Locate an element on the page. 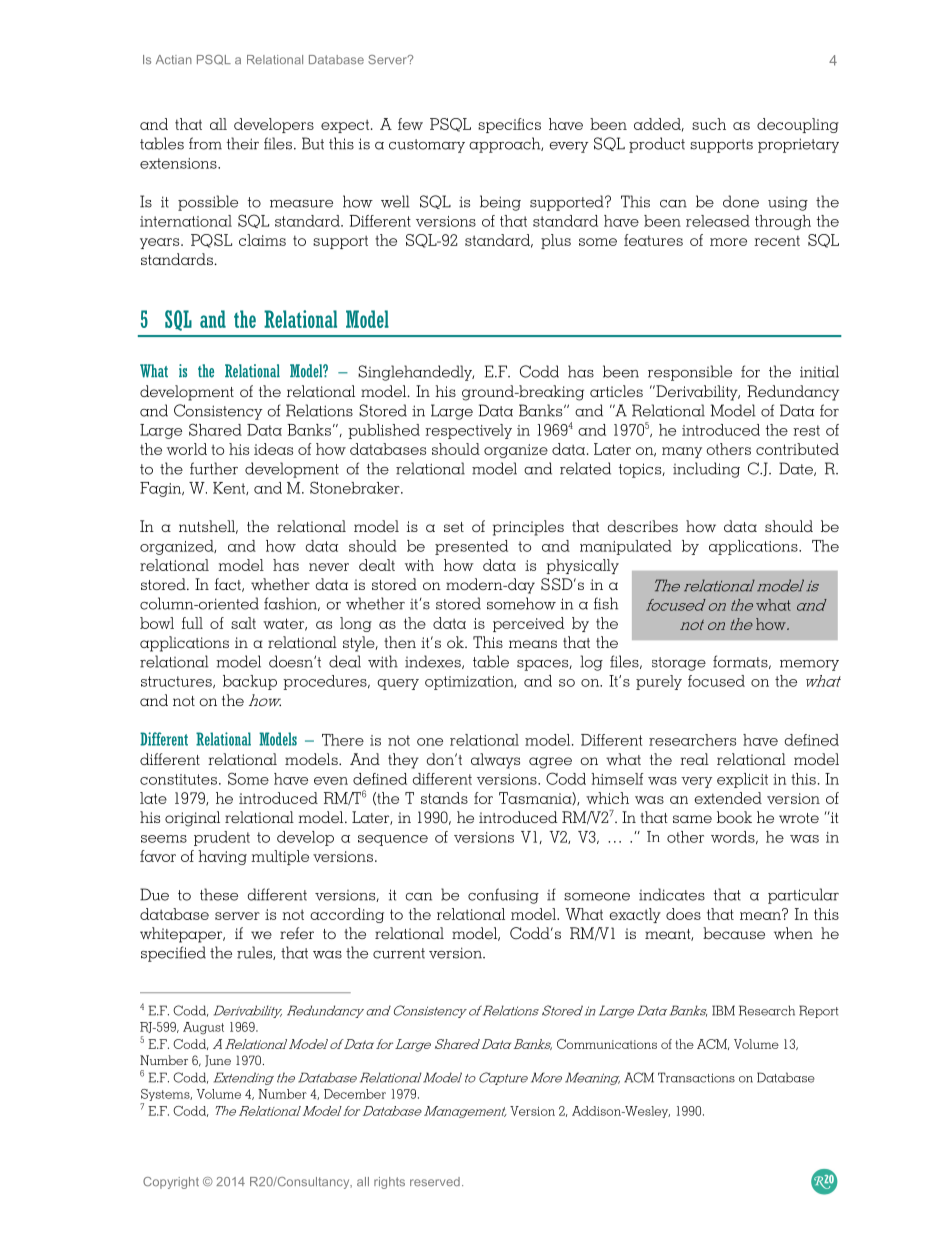  such is located at coordinates (709, 124).
